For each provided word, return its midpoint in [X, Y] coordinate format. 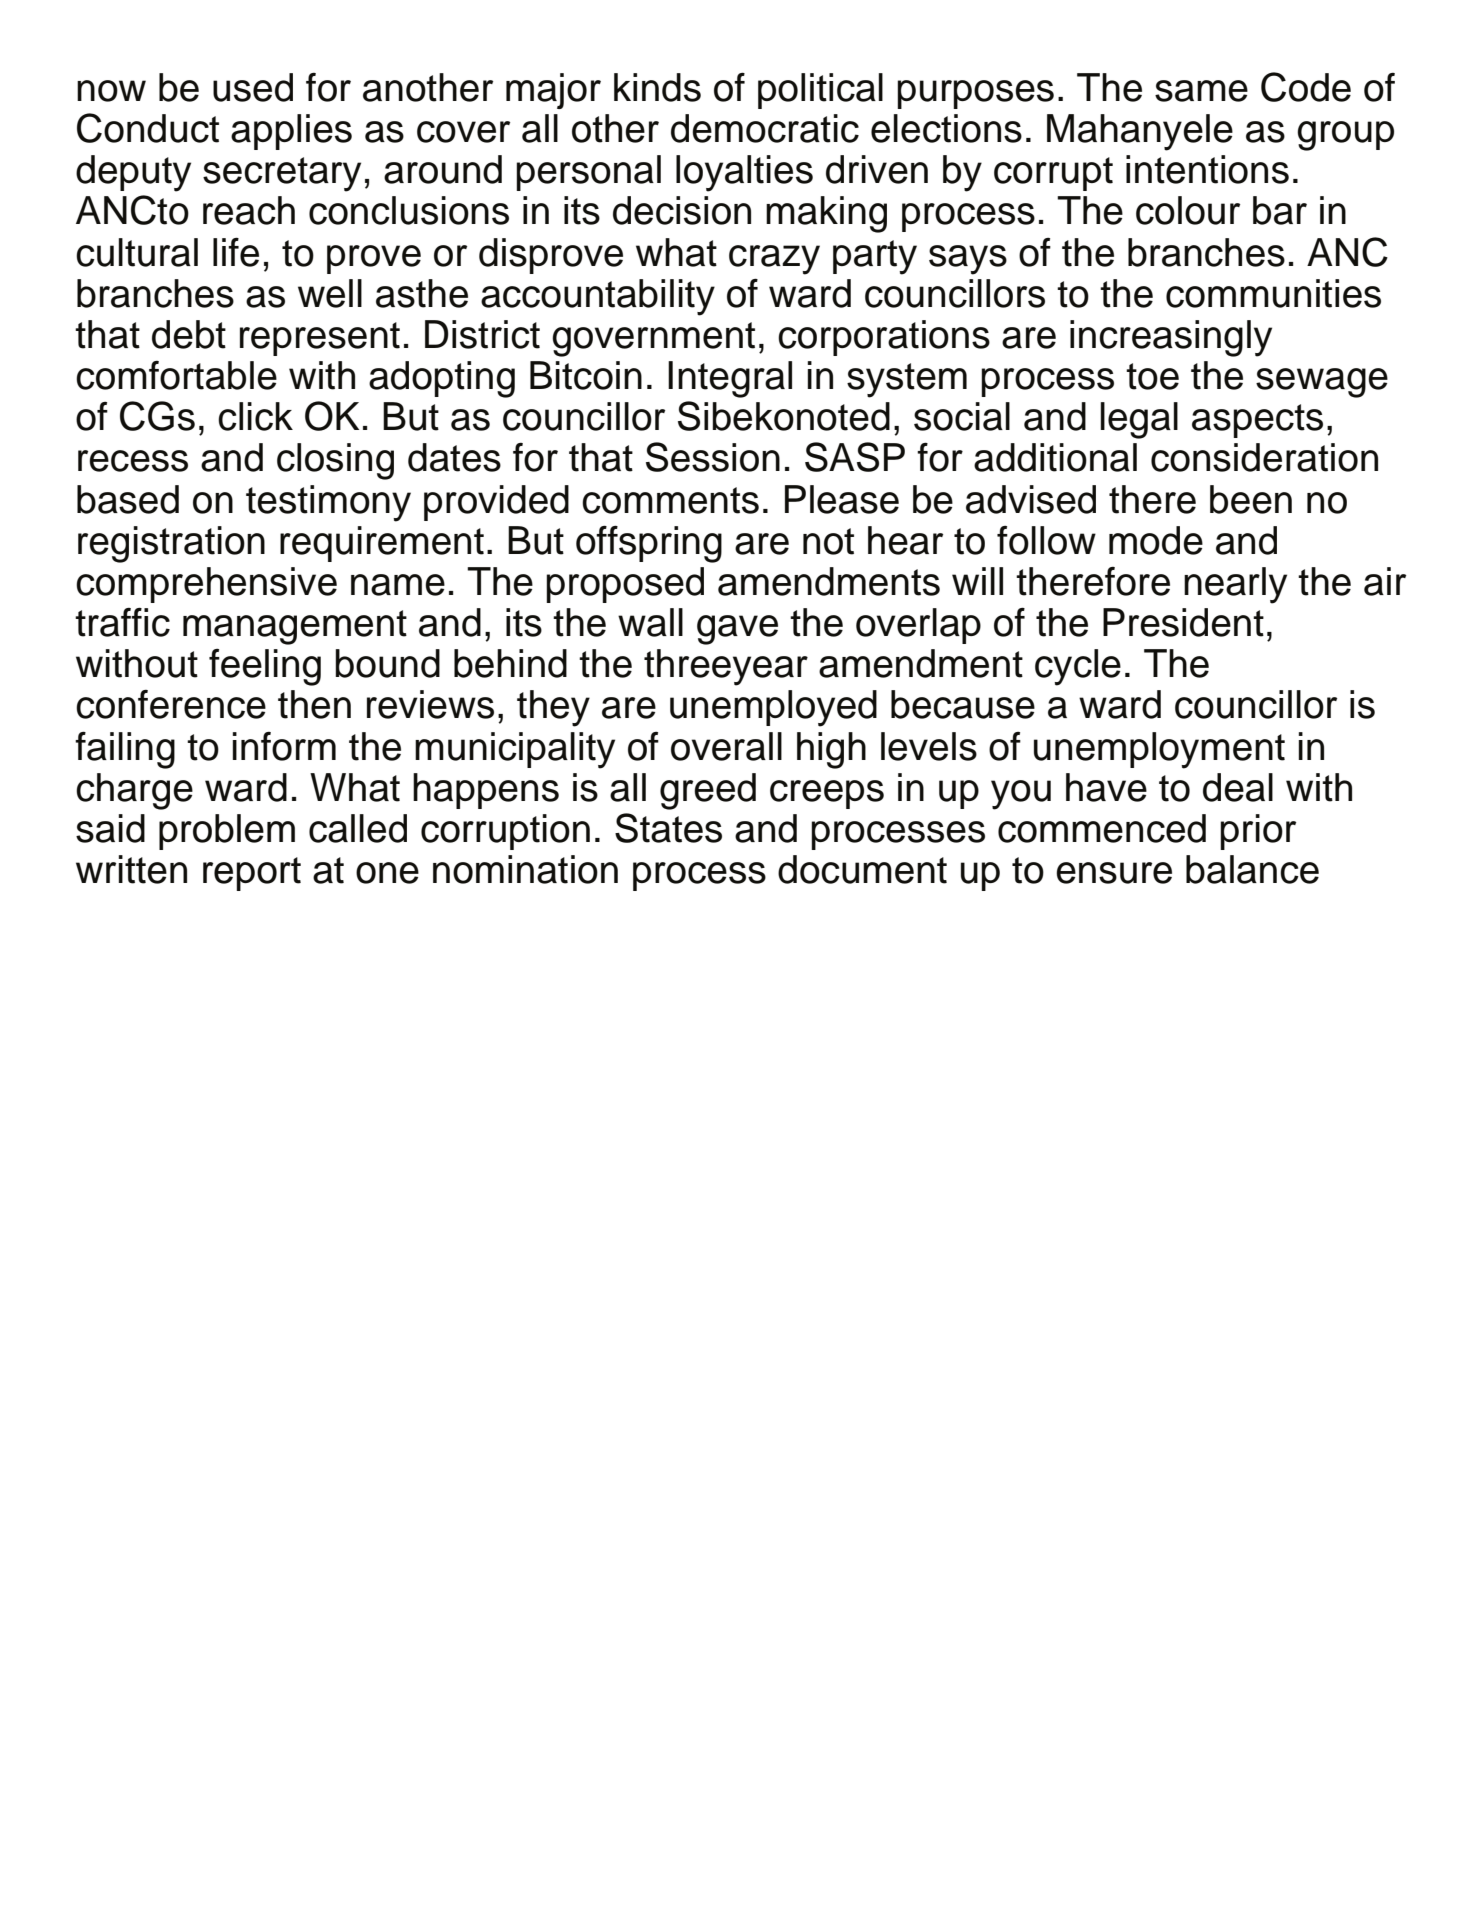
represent [320, 339]
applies [291, 132]
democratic [765, 128]
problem [227, 832]
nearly [1235, 585]
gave [737, 630]
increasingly [1171, 338]
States [668, 828]
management [295, 627]
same [1201, 91]
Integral [730, 379]
